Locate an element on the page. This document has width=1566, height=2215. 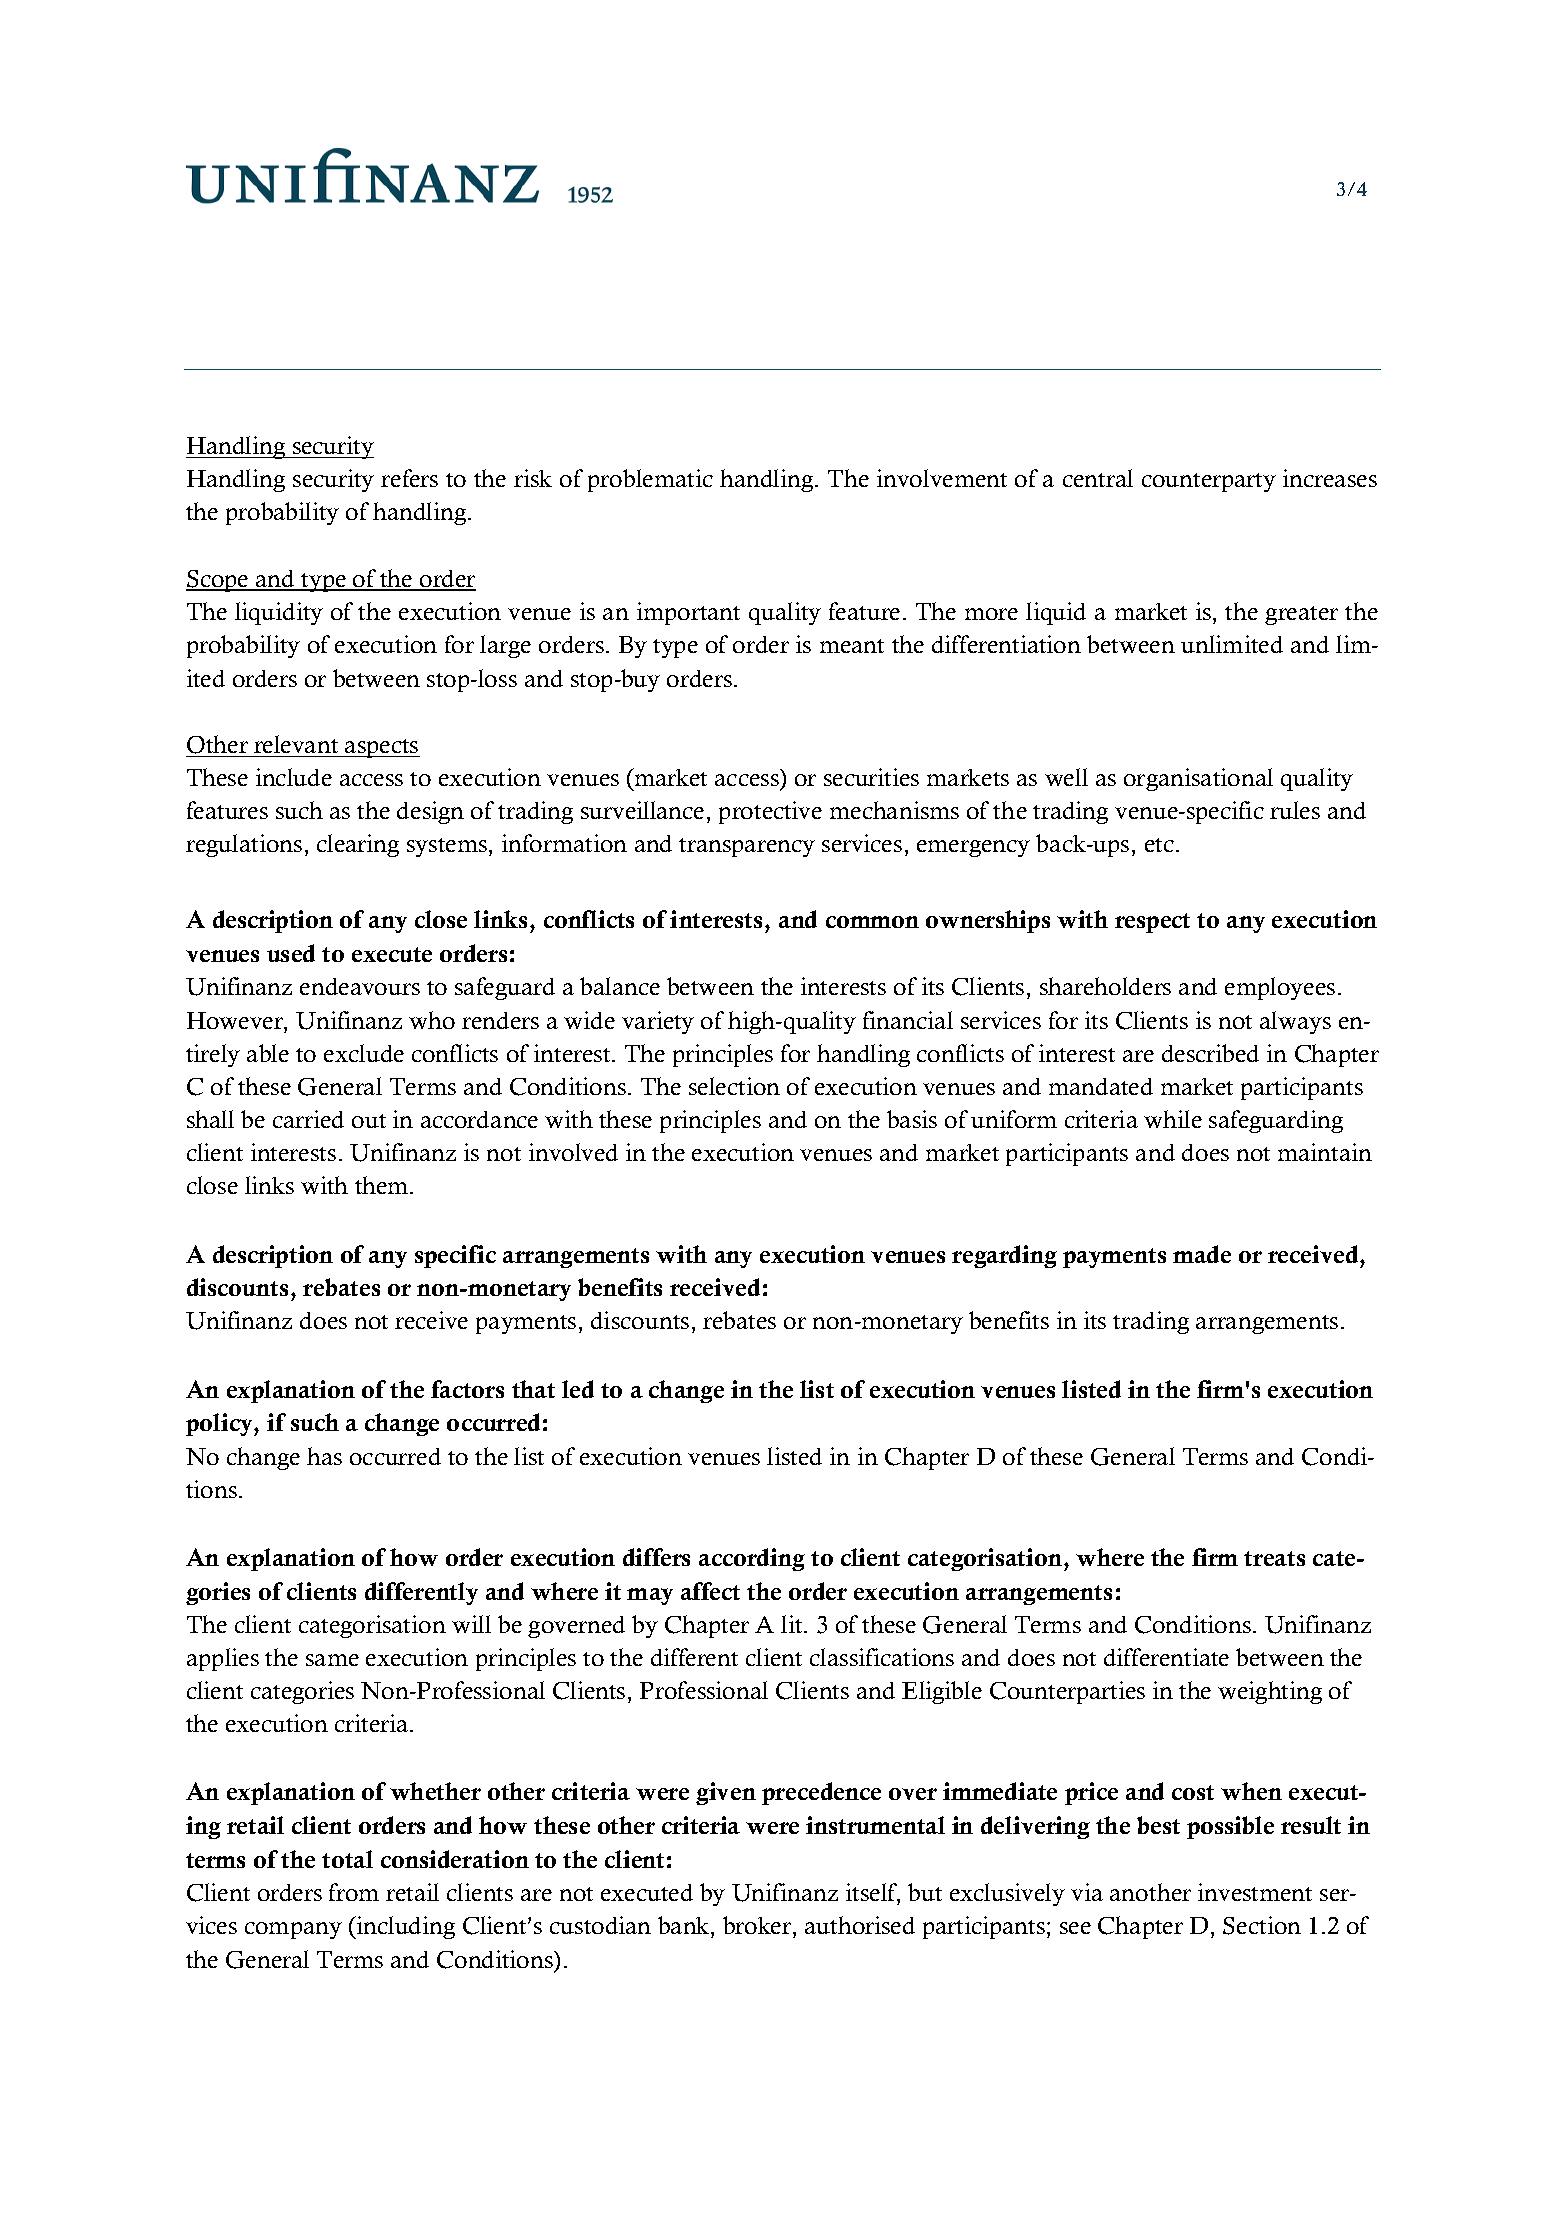
broker is located at coordinates (758, 1927).
